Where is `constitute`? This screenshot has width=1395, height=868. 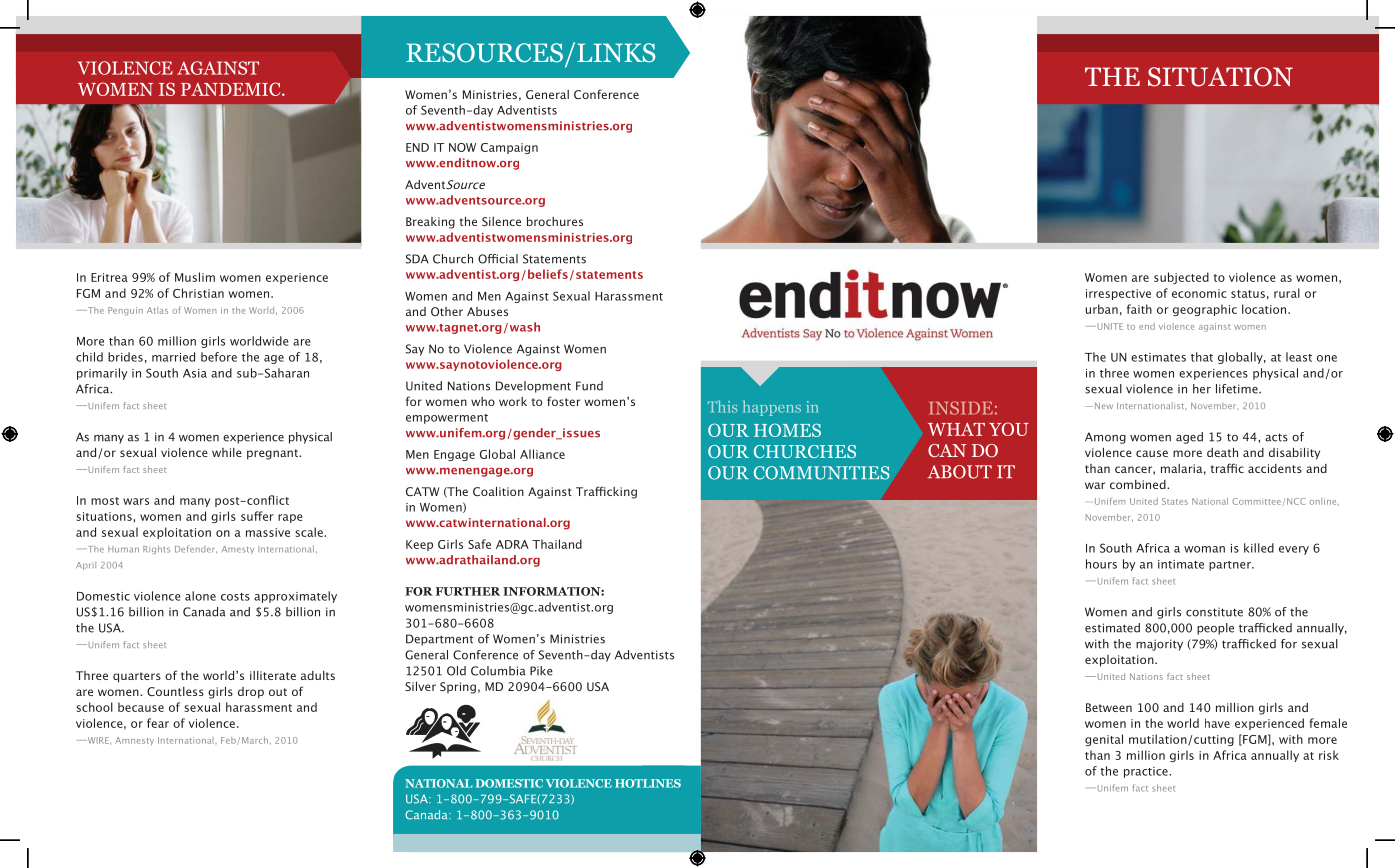 constitute is located at coordinates (1214, 612).
